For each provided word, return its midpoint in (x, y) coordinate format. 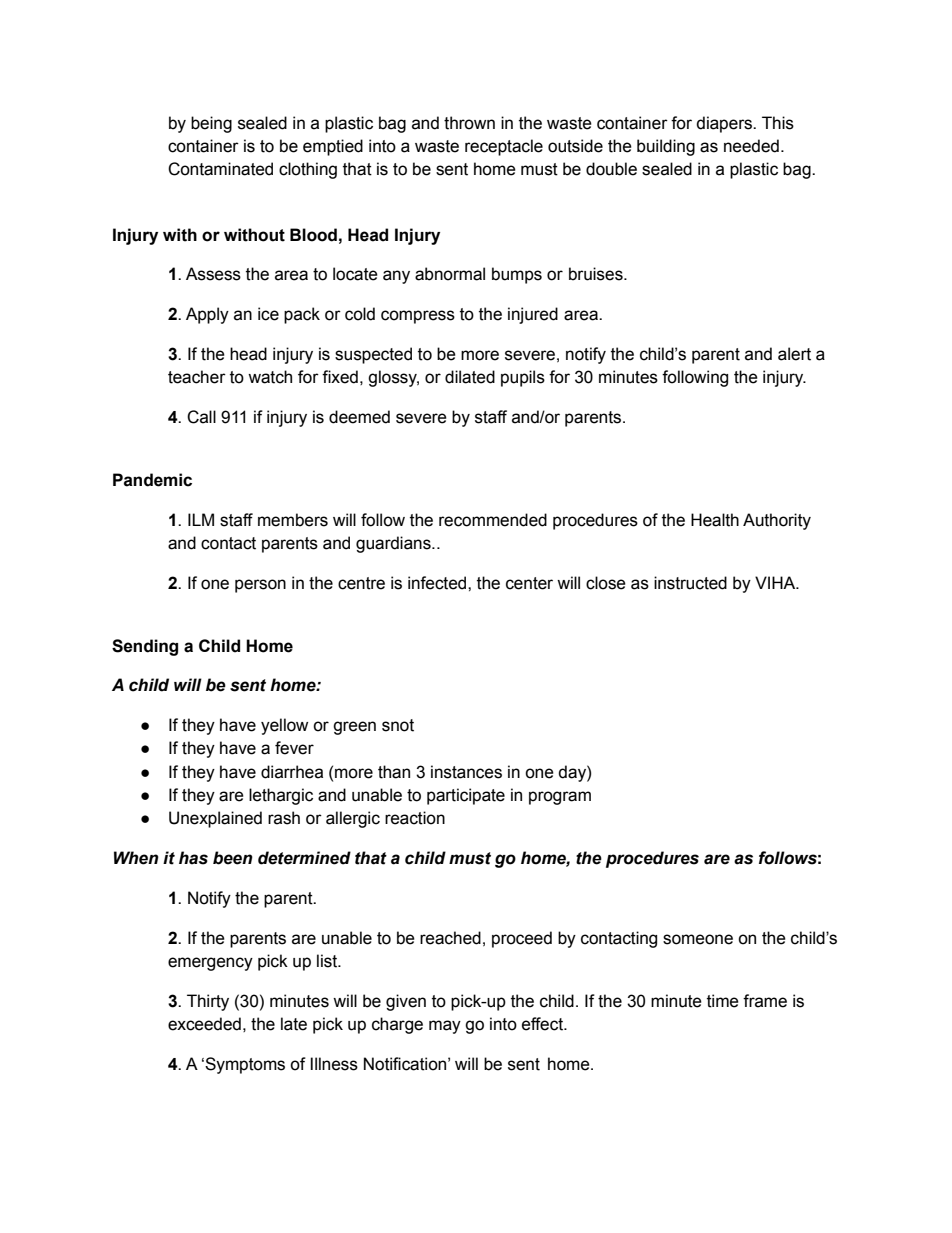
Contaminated (220, 169)
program (560, 798)
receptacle (504, 147)
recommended (493, 520)
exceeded (204, 1024)
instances (466, 772)
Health (715, 520)
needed (751, 146)
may (445, 1027)
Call (201, 417)
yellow (284, 726)
